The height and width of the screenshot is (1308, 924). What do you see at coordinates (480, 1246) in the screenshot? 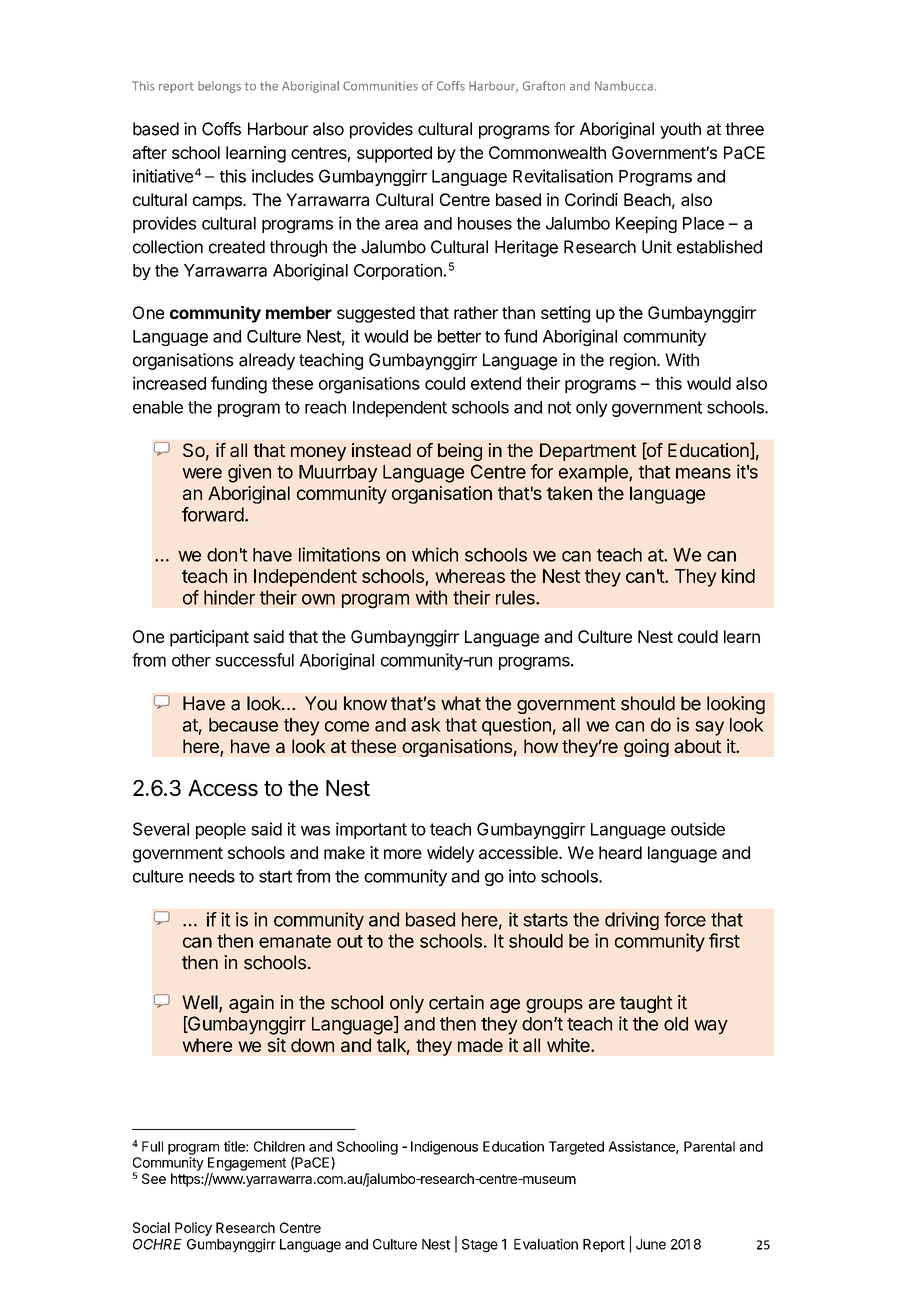
I see `Stage` at bounding box center [480, 1246].
